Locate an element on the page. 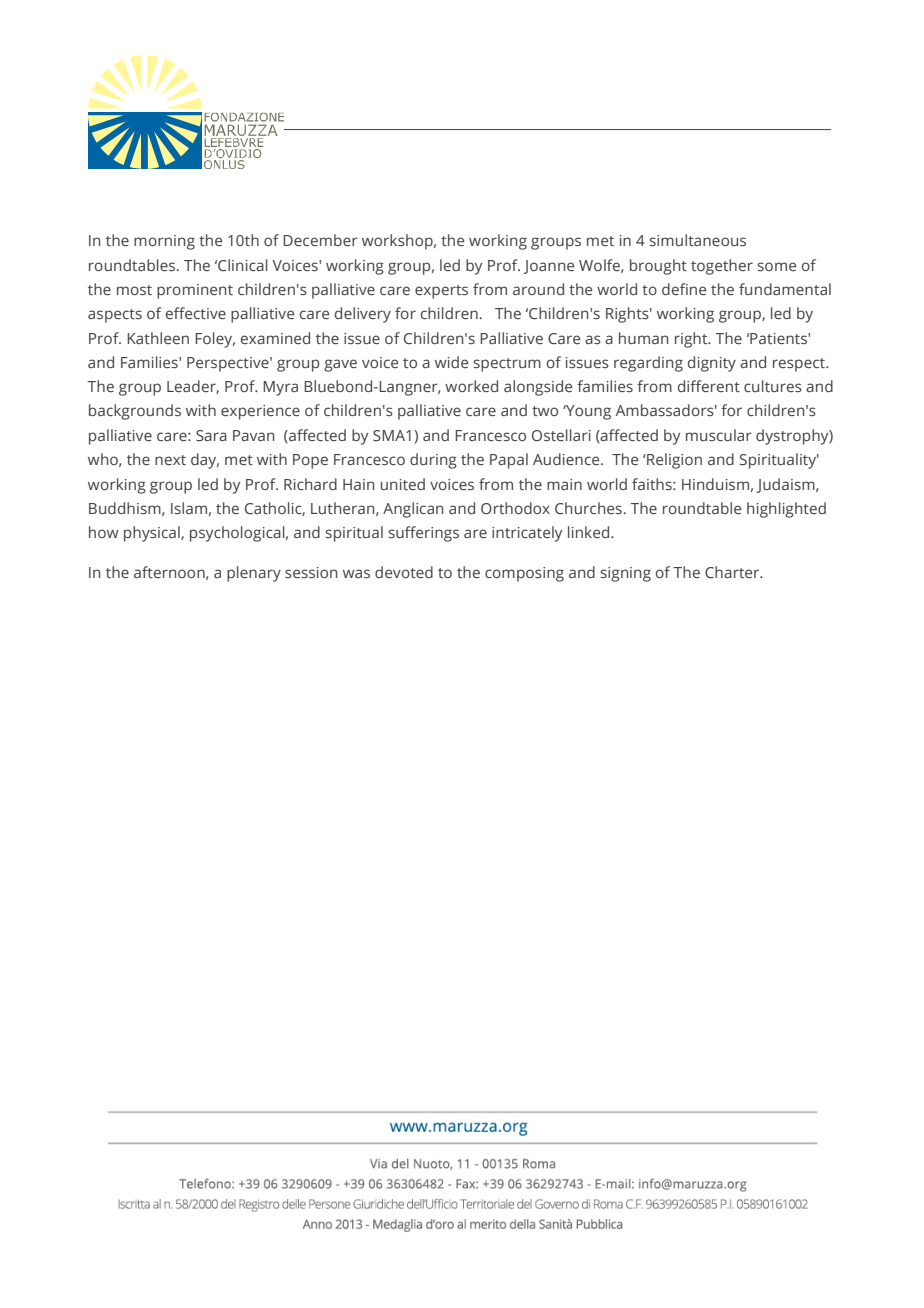 Image resolution: width=924 pixels, height=1308 pixels. plenary is located at coordinates (254, 574).
